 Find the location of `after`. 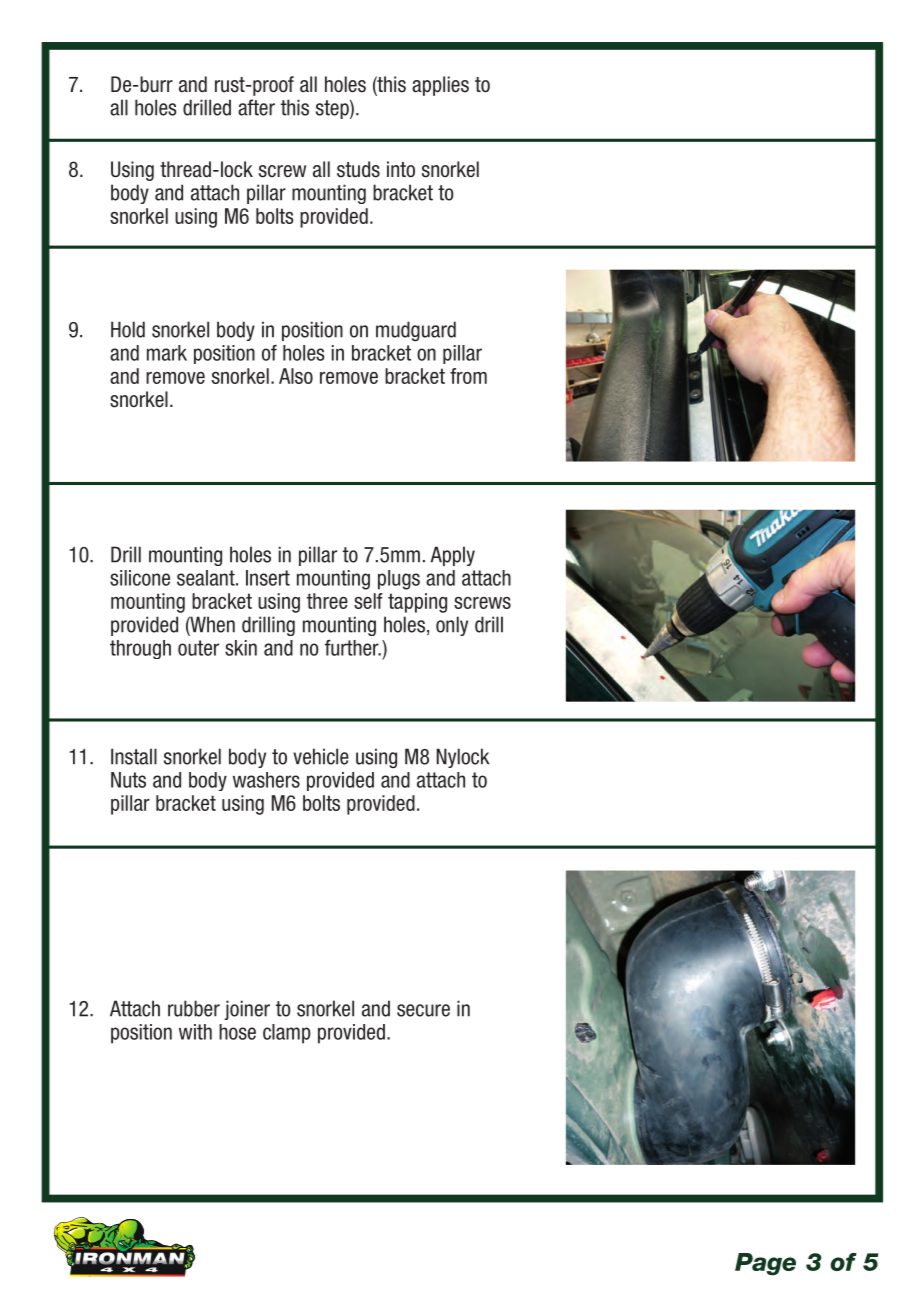

after is located at coordinates (256, 107).
